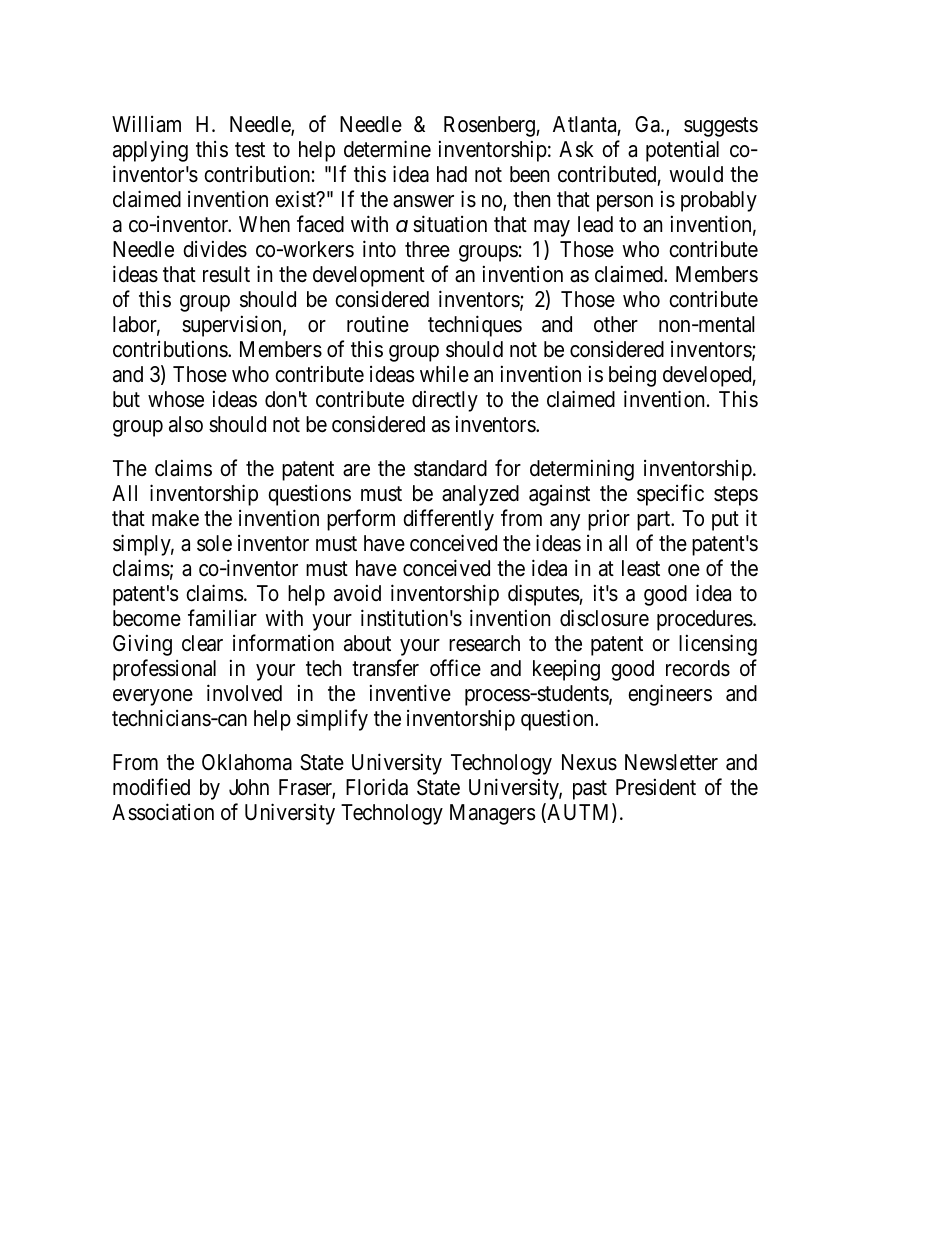  What do you see at coordinates (214, 543) in the page?
I see `sole` at bounding box center [214, 543].
